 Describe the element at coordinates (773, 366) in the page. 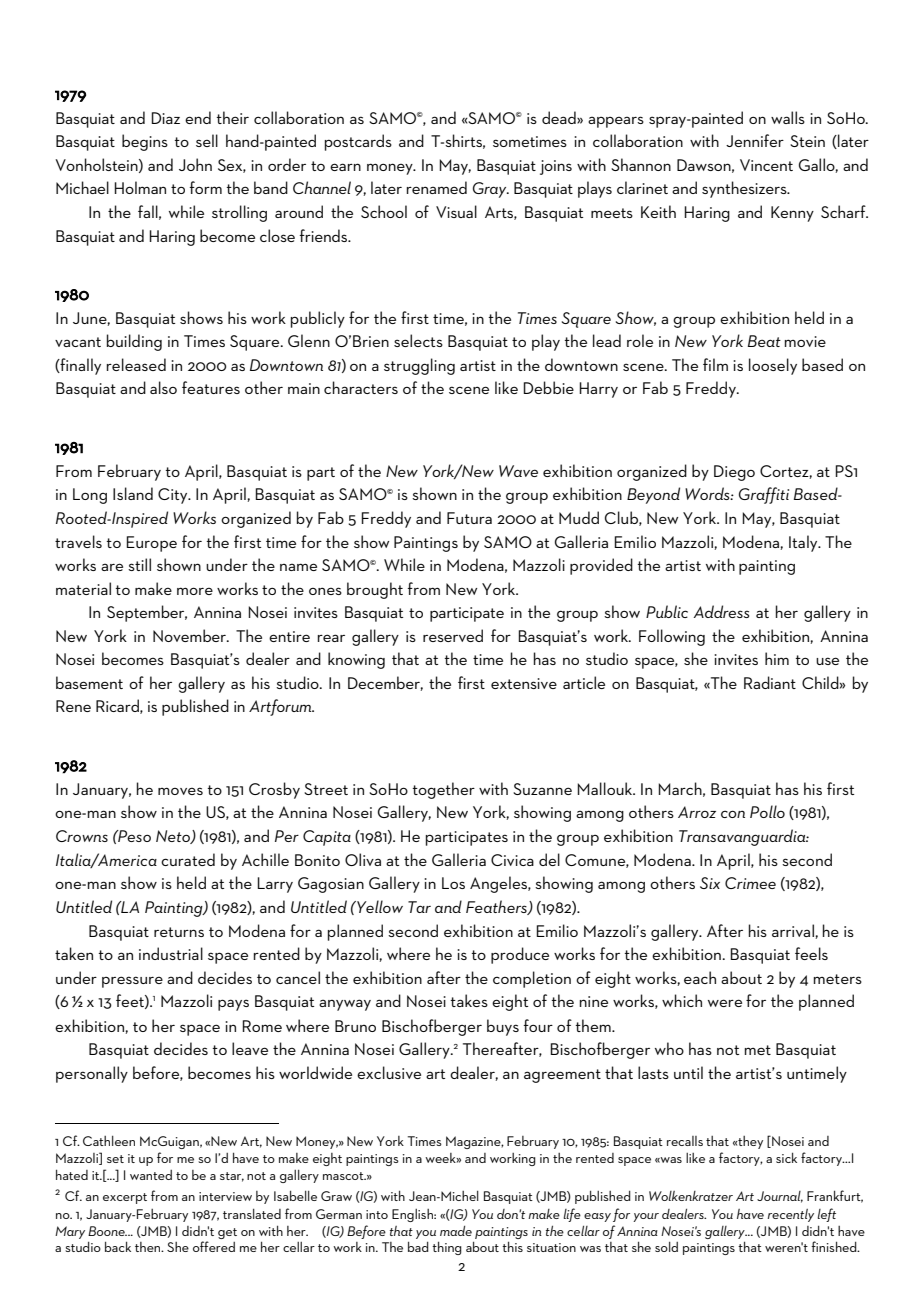

I see `loosely` at that location.
